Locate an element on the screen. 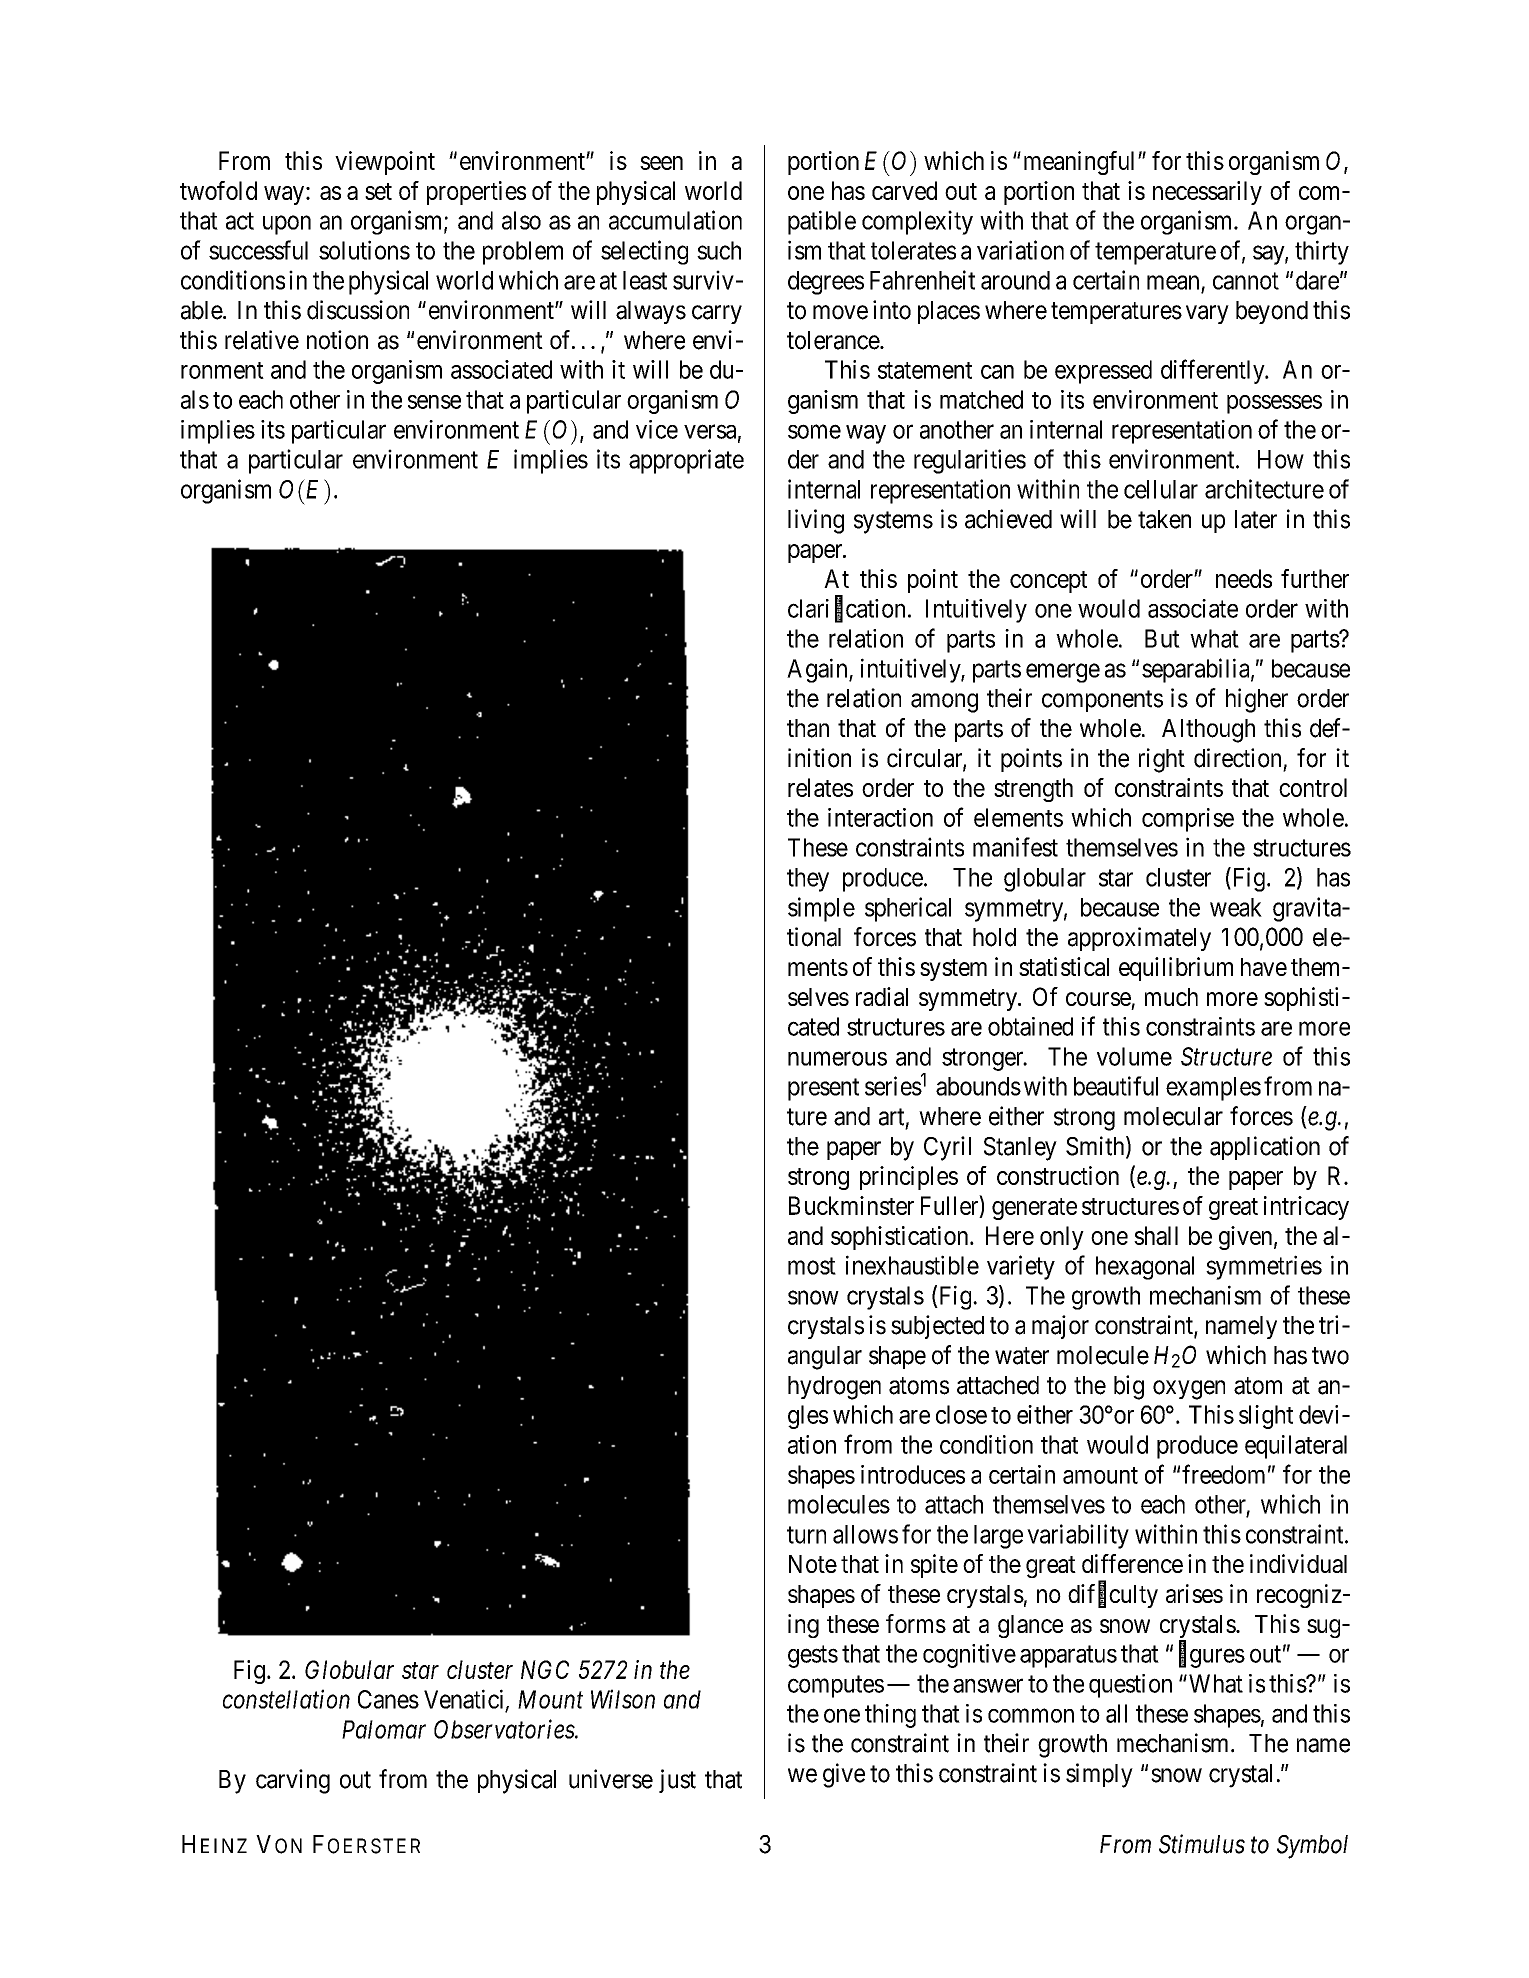 The height and width of the screenshot is (1978, 1529). sense is located at coordinates (434, 402).
